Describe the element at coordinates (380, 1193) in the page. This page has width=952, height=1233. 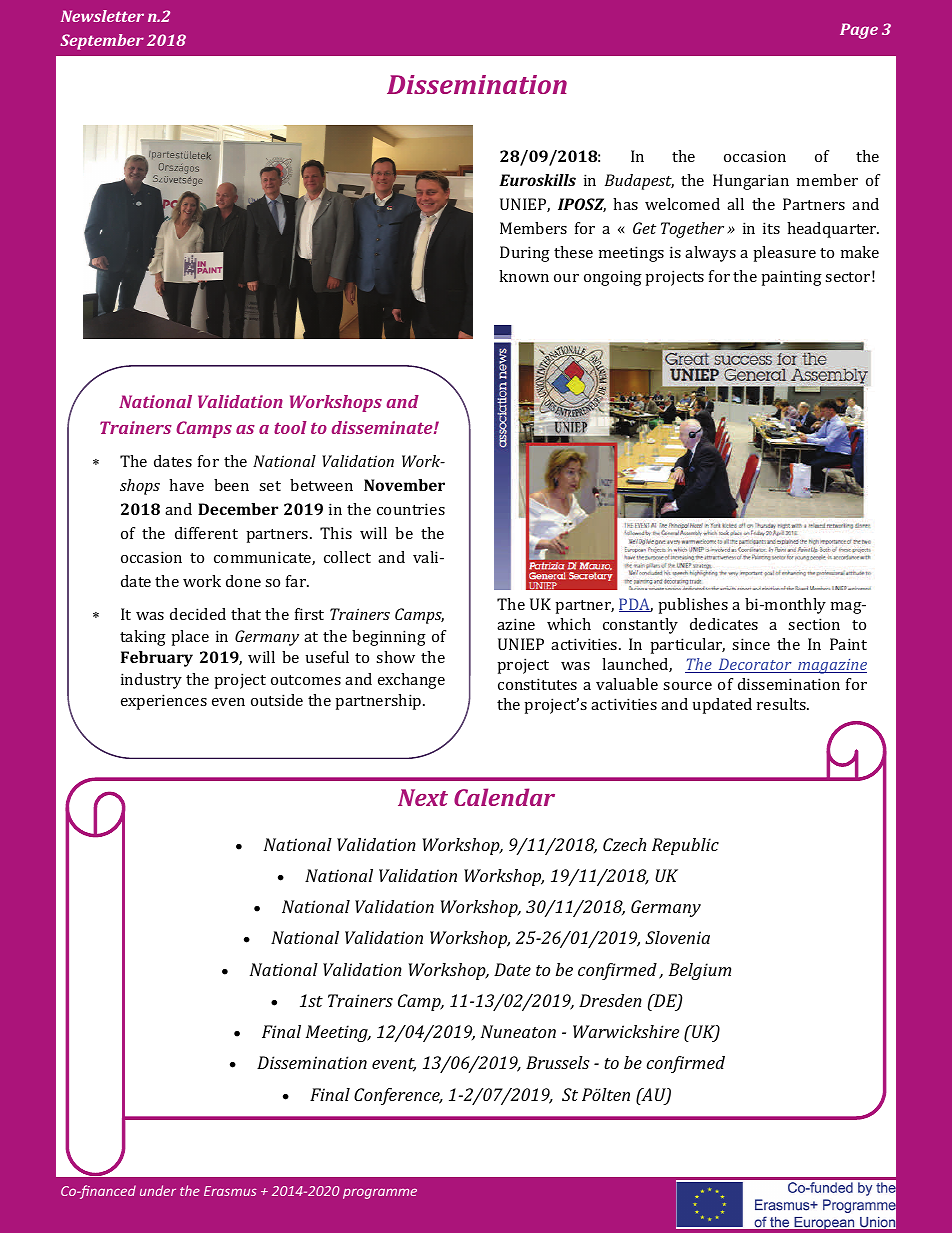
I see `programme` at that location.
